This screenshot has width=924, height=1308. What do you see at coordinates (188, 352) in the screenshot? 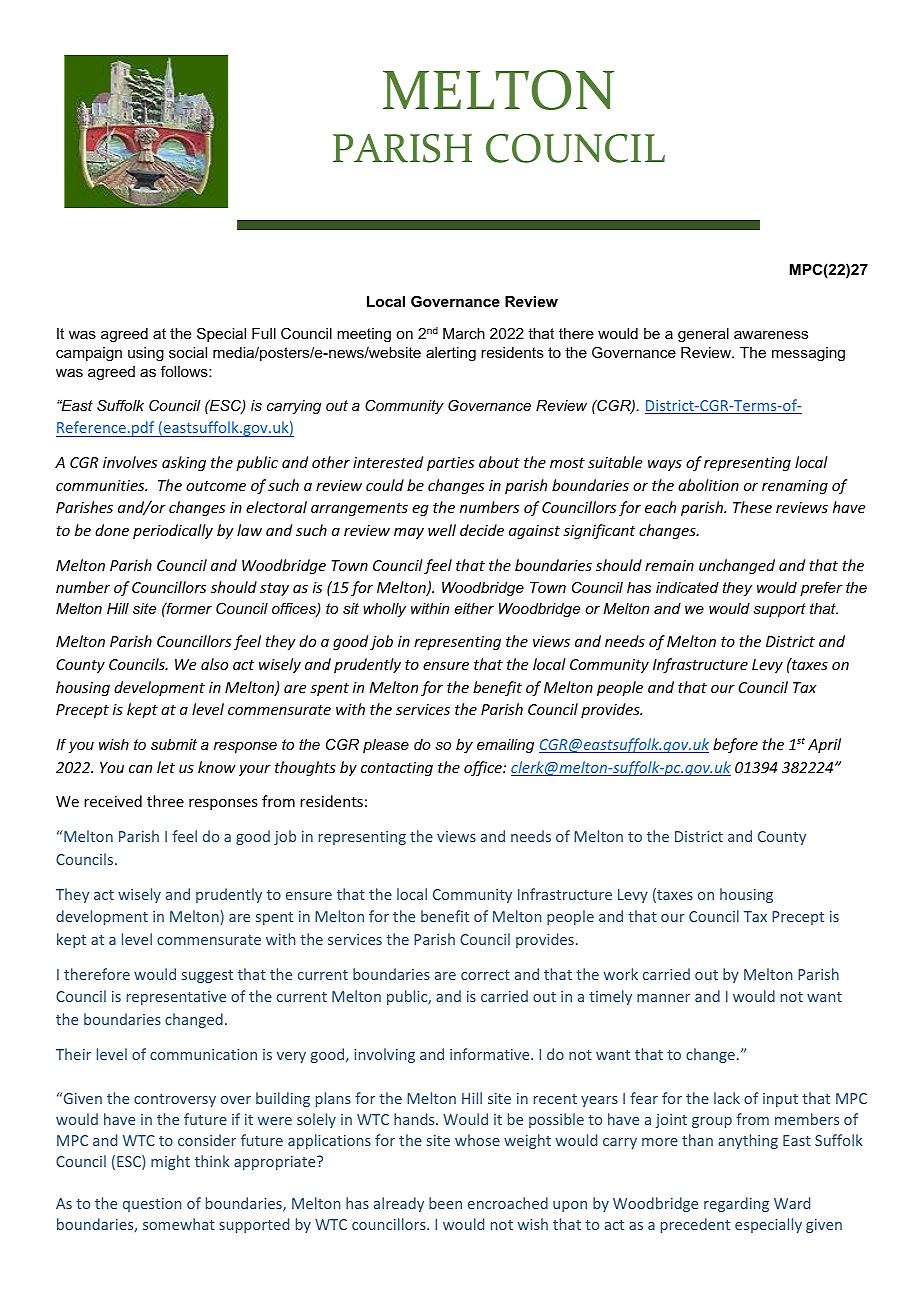
I see `social` at bounding box center [188, 352].
